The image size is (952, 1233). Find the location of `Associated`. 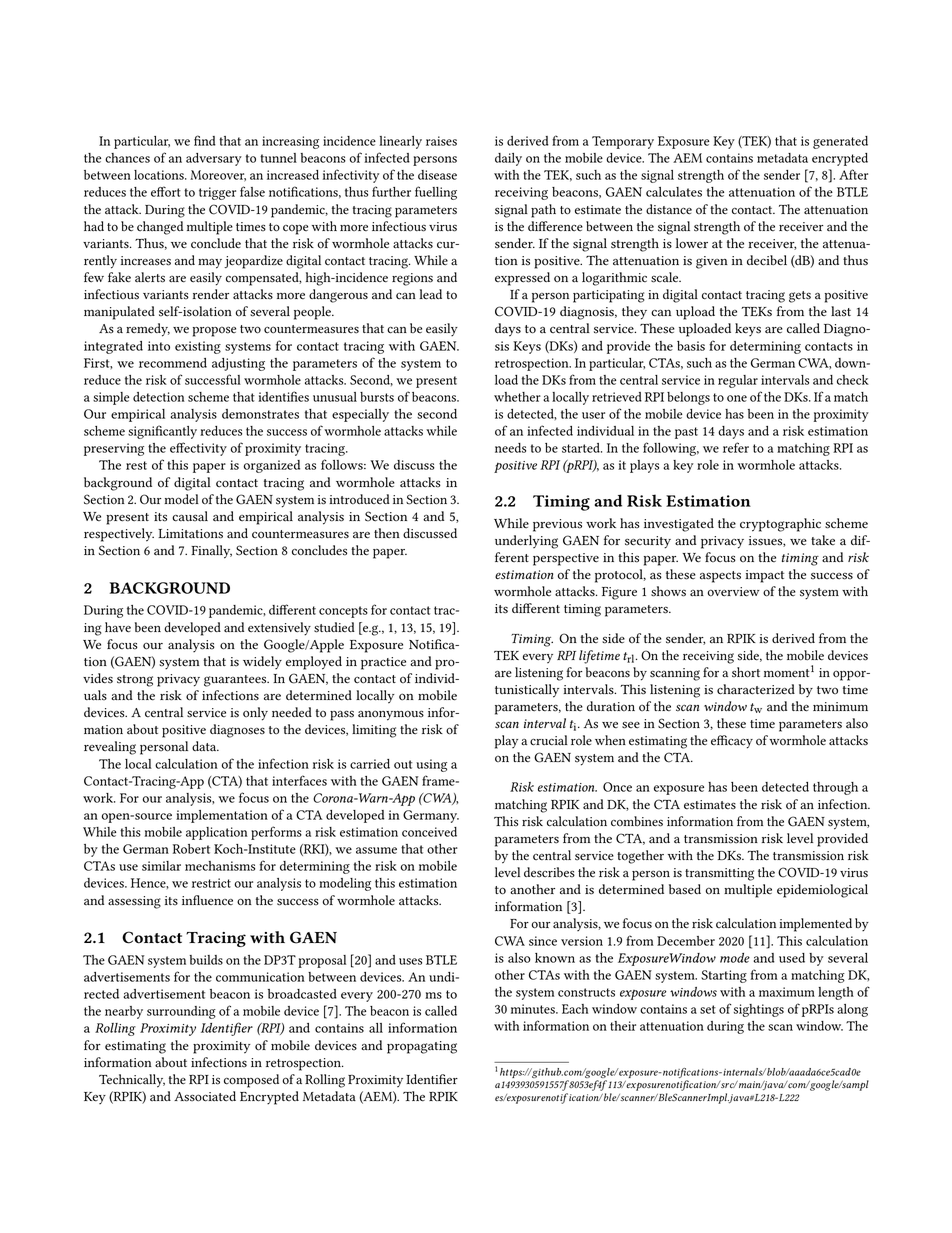

Associated is located at coordinates (205, 1096).
